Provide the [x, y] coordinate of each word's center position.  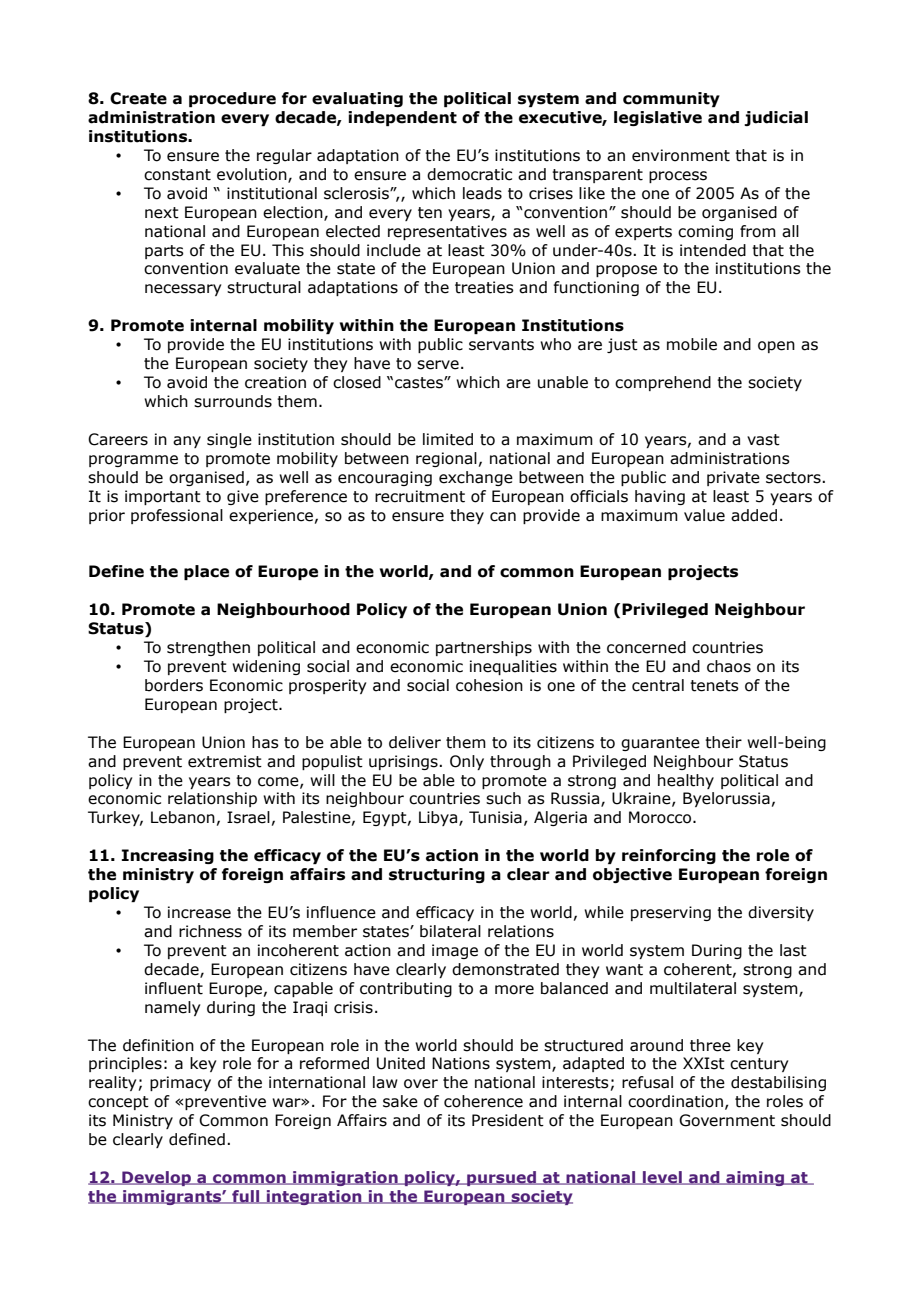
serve [438, 365]
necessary [183, 290]
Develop [156, 1178]
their [723, 742]
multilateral [693, 988]
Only [467, 762]
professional [177, 516]
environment [681, 155]
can [503, 517]
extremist [225, 761]
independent [402, 118]
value [704, 515]
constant [177, 175]
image [455, 951]
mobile [692, 344]
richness [210, 931]
